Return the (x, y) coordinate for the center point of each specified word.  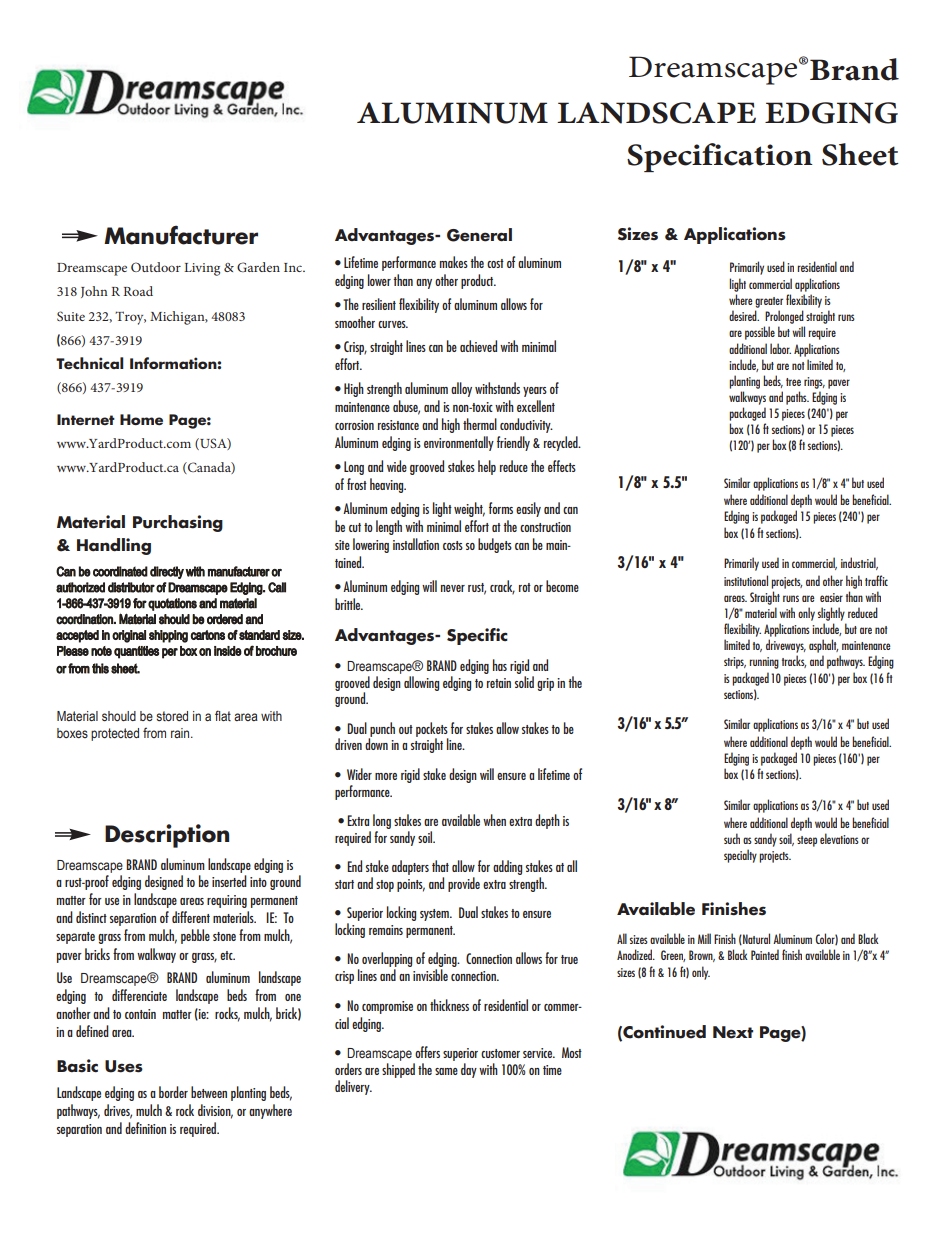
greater (769, 302)
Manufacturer (181, 235)
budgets (495, 545)
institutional (746, 580)
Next (733, 1032)
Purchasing (178, 523)
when (494, 820)
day (469, 1070)
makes (454, 262)
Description (167, 836)
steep (807, 841)
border (173, 1092)
